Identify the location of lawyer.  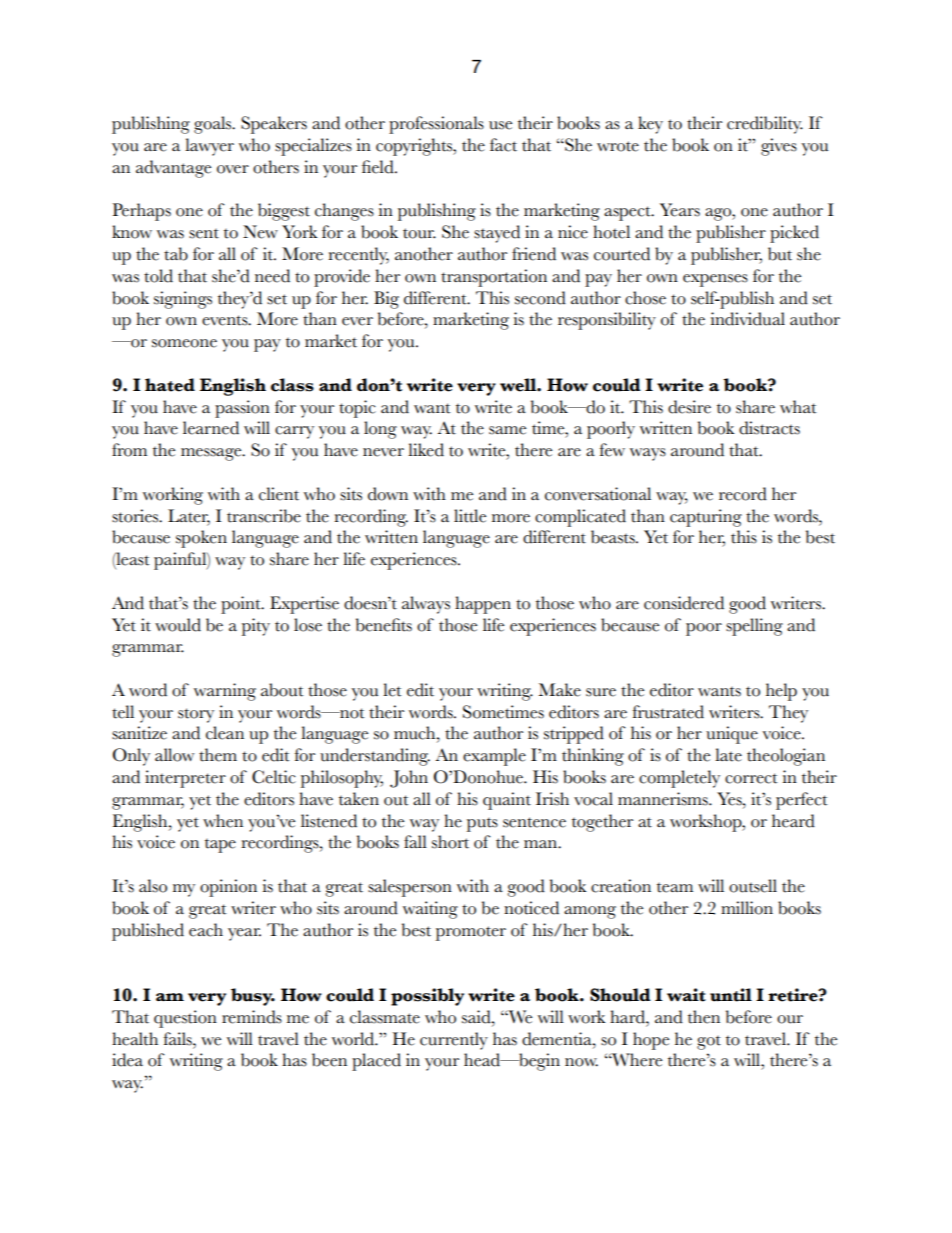
(209, 147).
